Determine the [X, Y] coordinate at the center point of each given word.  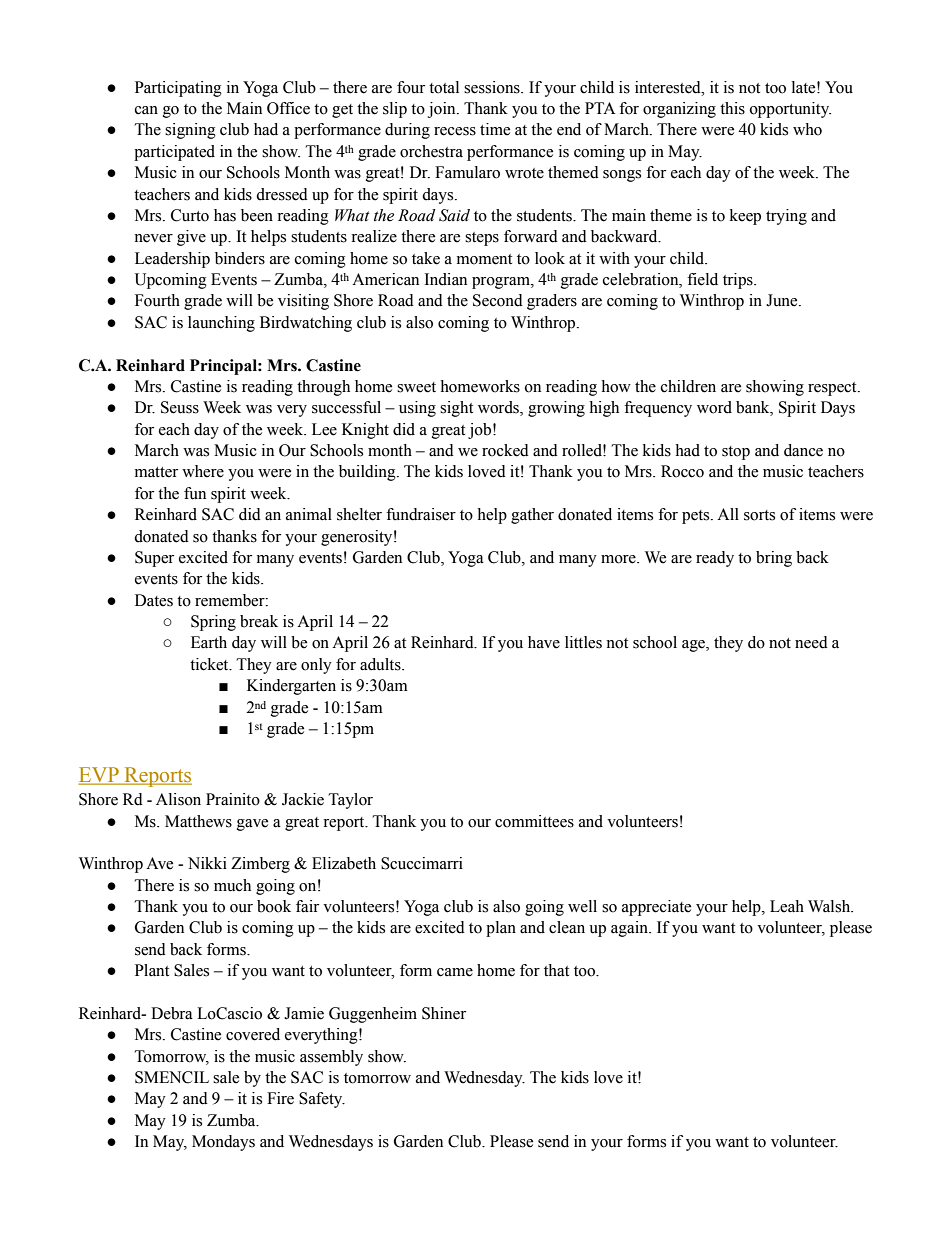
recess [455, 131]
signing [190, 131]
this [732, 108]
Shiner [444, 1013]
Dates [154, 600]
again [630, 929]
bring [774, 559]
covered [253, 1034]
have [544, 642]
